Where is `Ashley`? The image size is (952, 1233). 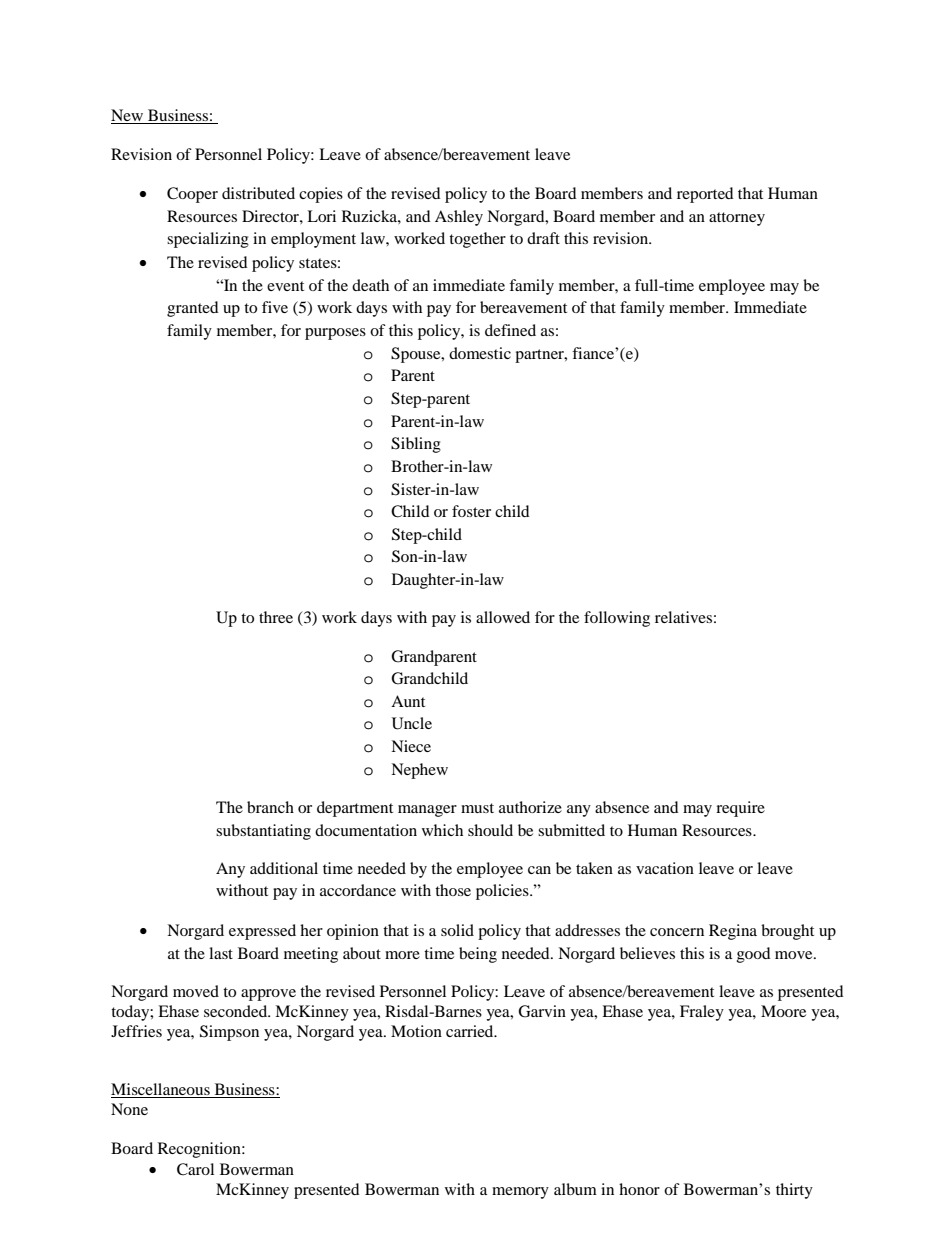
Ashley is located at coordinates (459, 218).
